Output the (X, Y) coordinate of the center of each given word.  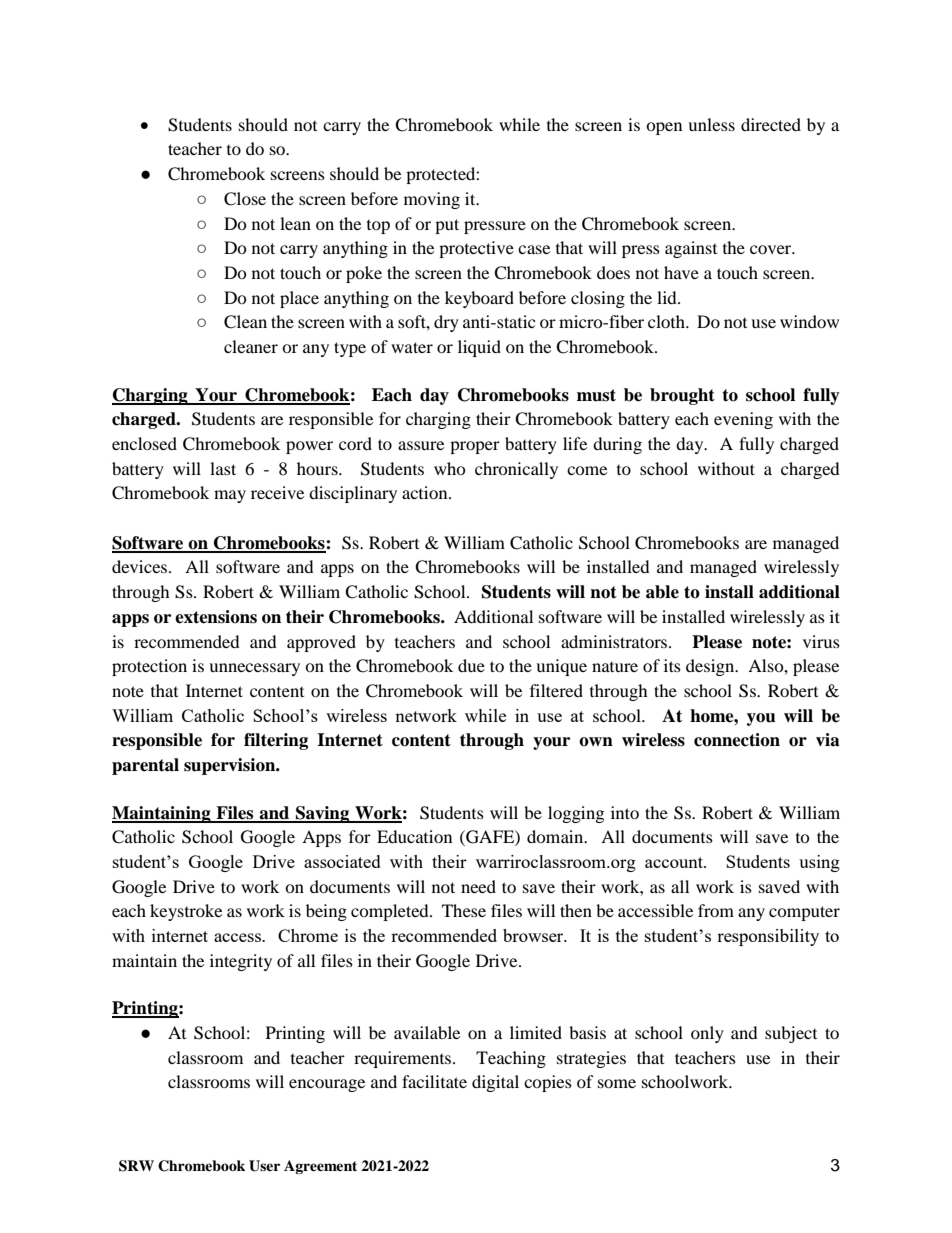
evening (743, 420)
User (264, 1166)
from (716, 910)
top (378, 227)
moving (432, 200)
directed (771, 124)
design (711, 667)
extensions (216, 617)
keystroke (186, 912)
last (223, 468)
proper (475, 447)
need (478, 886)
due (471, 665)
